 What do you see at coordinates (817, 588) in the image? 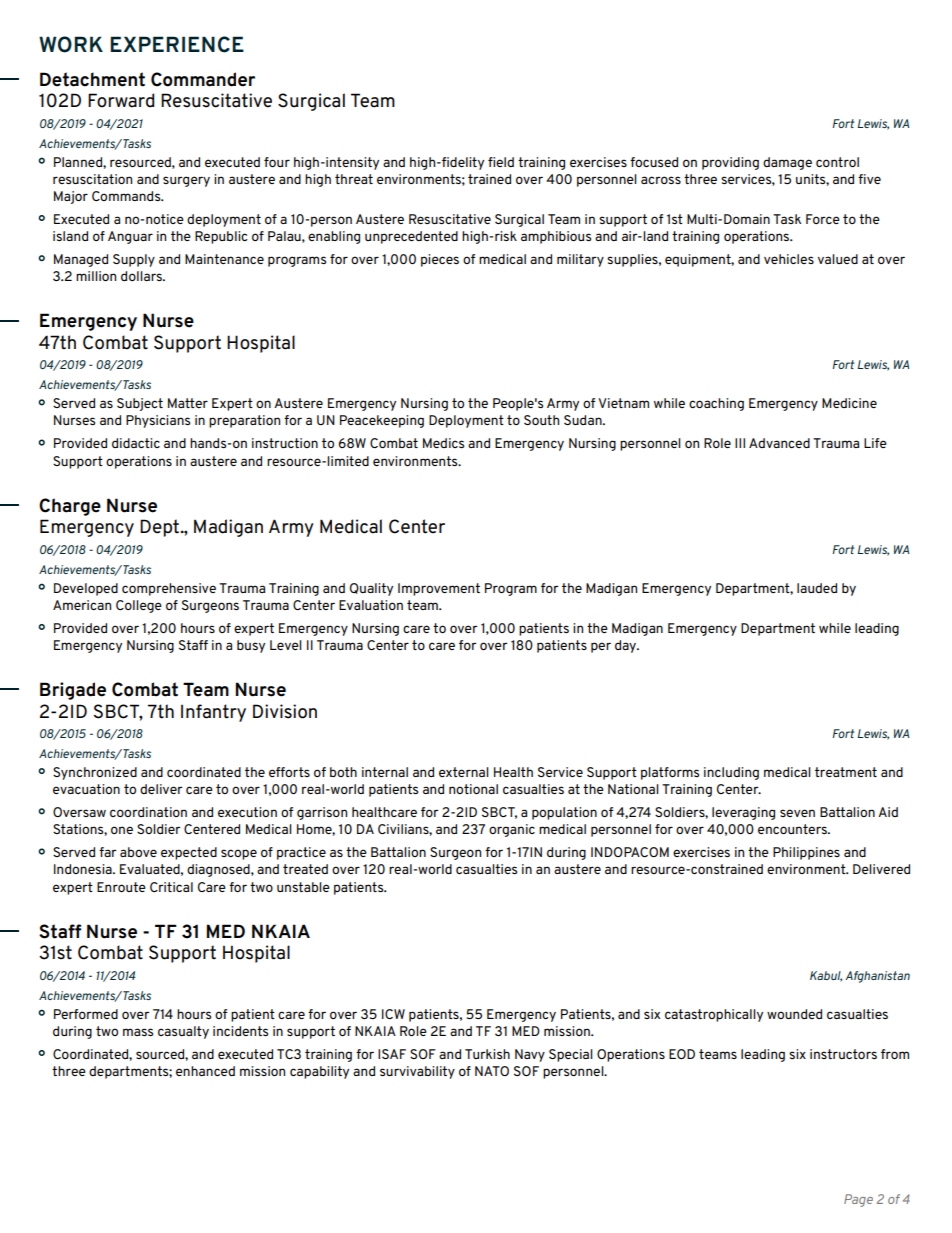
I see `lauded` at bounding box center [817, 588].
